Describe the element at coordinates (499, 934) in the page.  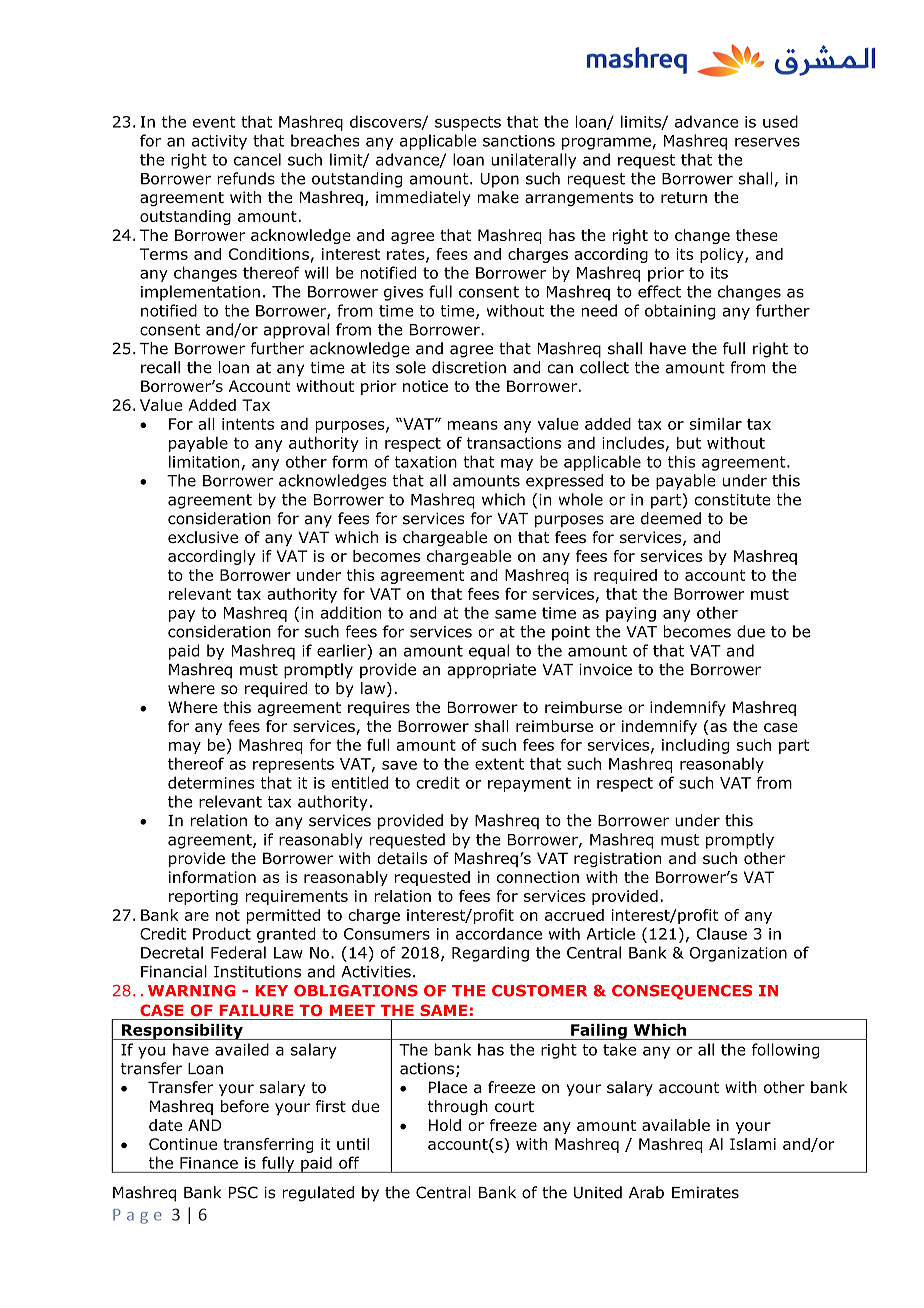
I see `accordance` at that location.
